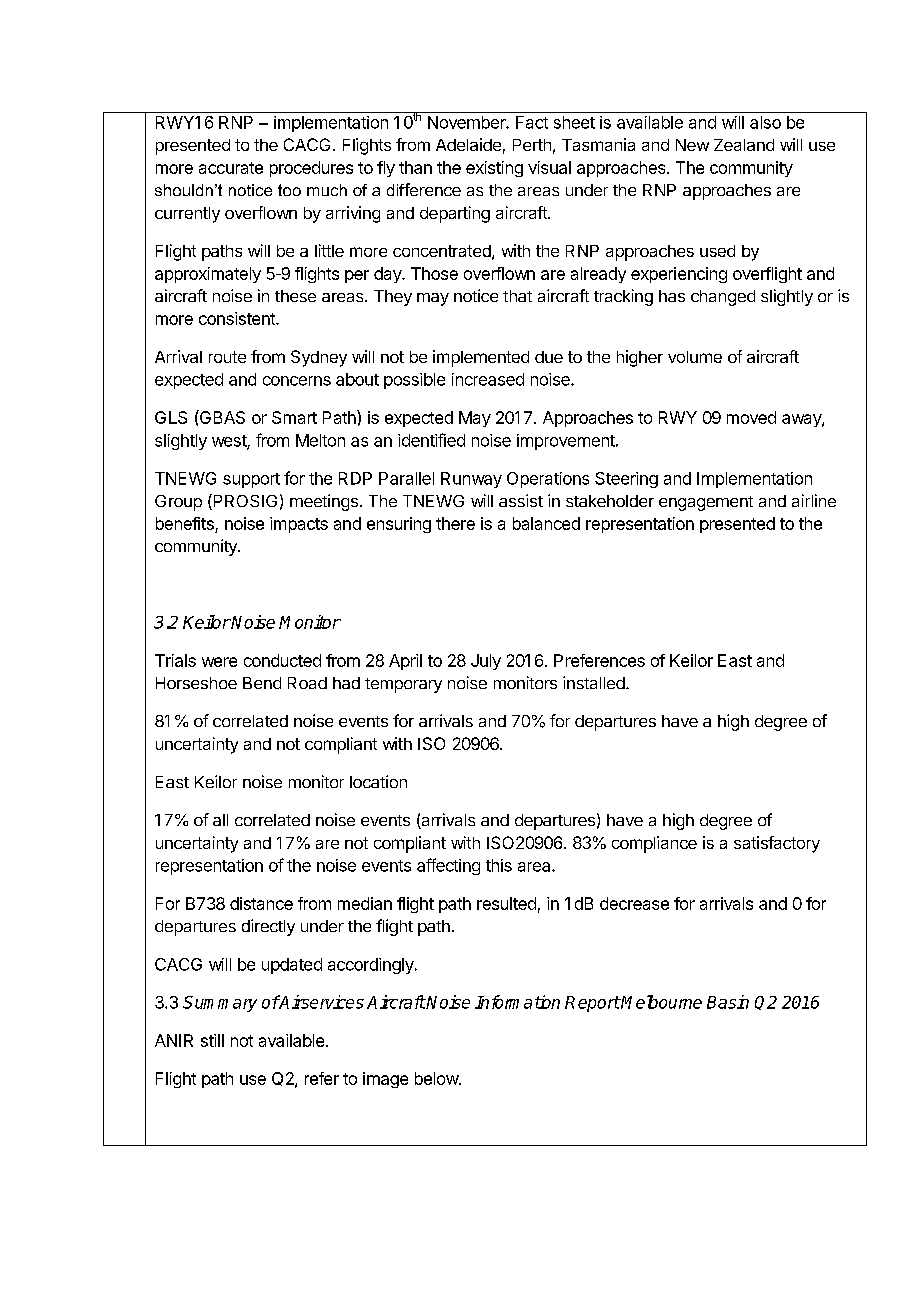 This image has height=1308, width=924. What do you see at coordinates (751, 417) in the image?
I see `moved` at bounding box center [751, 417].
